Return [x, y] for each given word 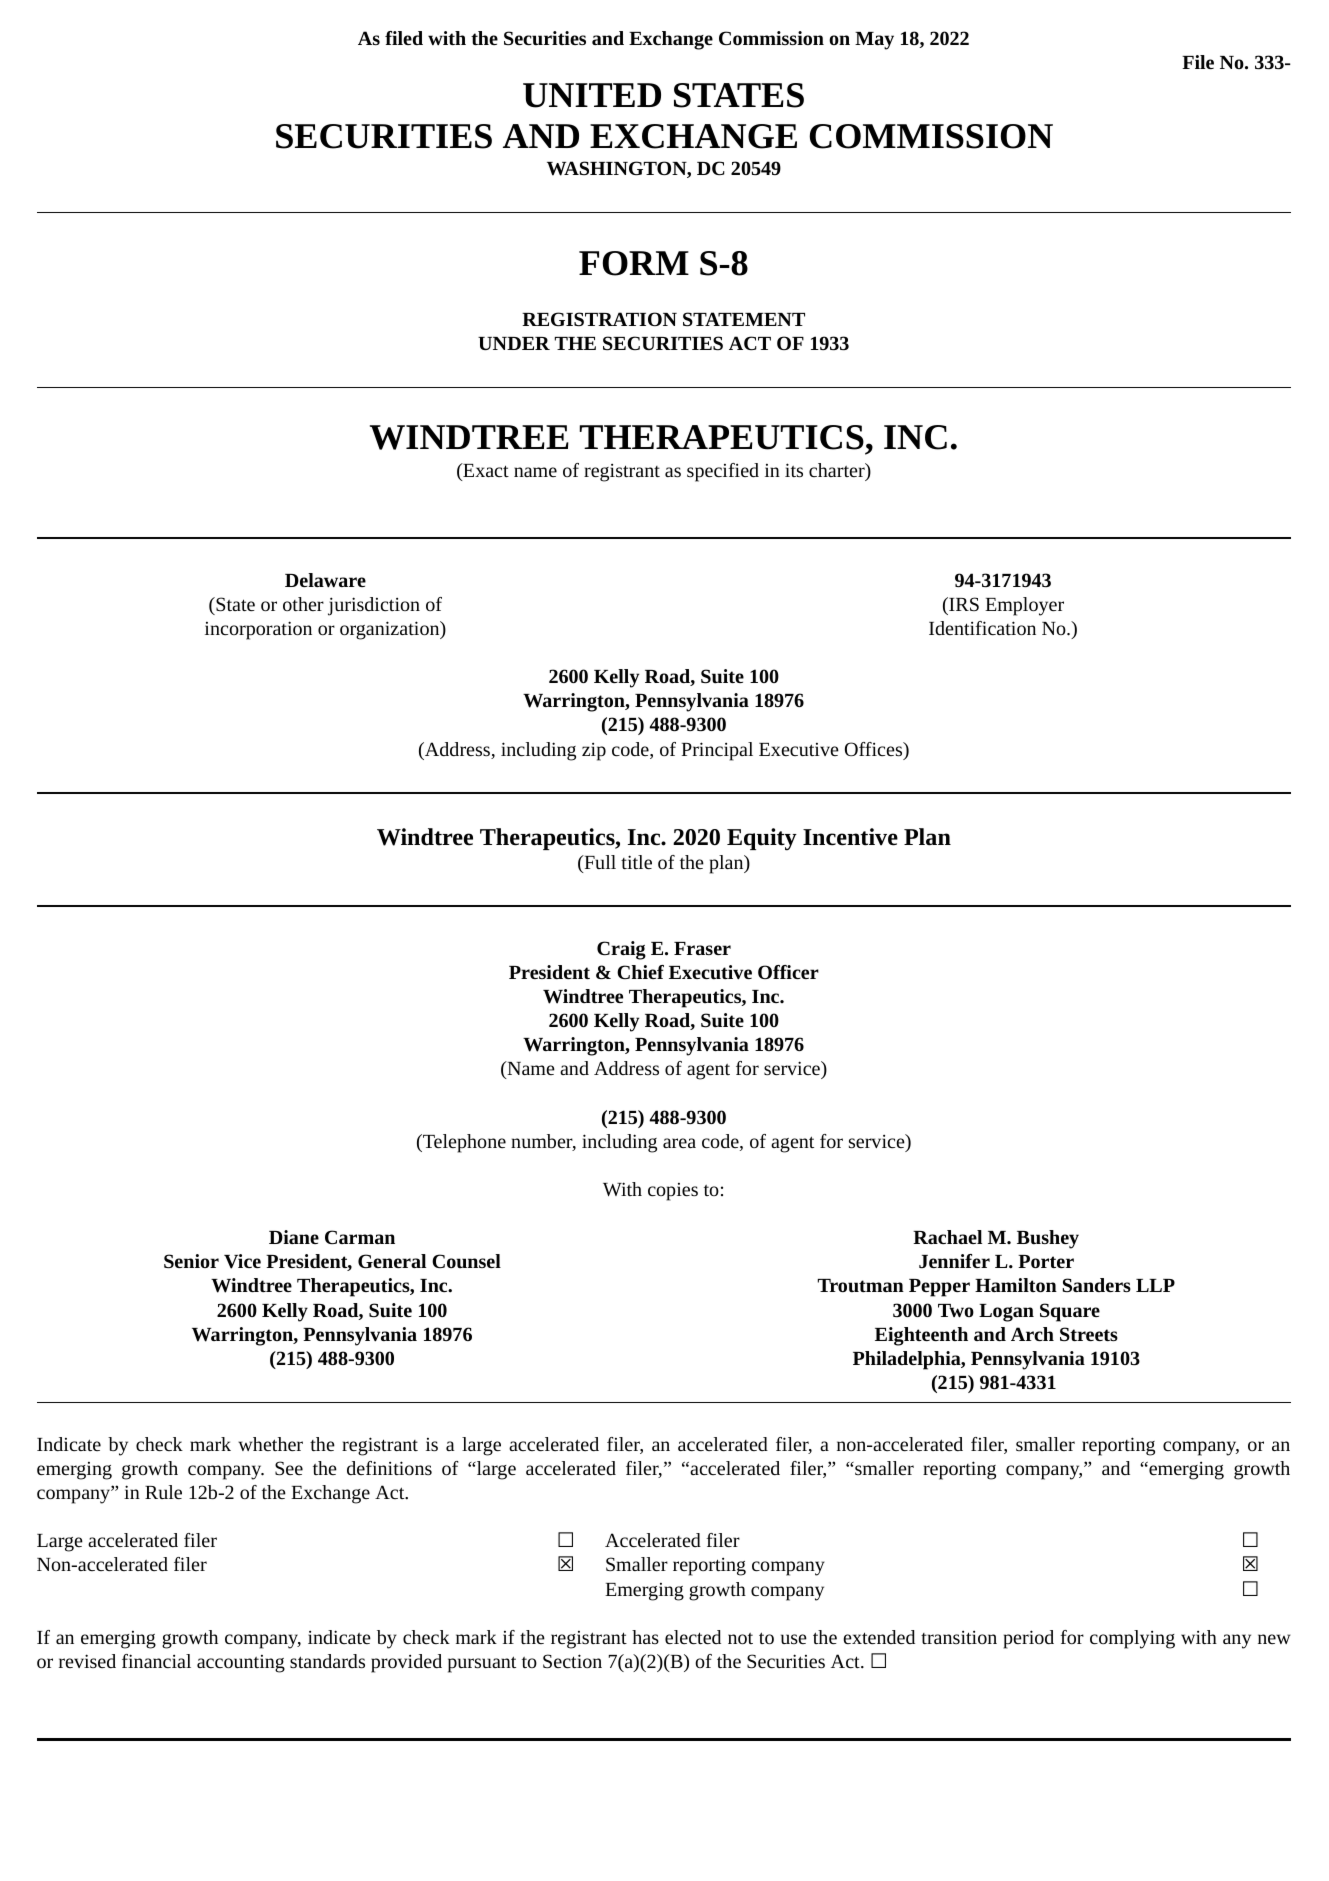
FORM [634, 263]
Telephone [463, 1143]
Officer [788, 972]
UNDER [514, 343]
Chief [640, 972]
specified [723, 472]
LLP [1155, 1285]
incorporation [258, 630]
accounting [241, 1664]
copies [673, 1192]
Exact [485, 470]
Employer [1024, 606]
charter [838, 471]
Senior [191, 1261]
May [874, 41]
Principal [717, 751]
